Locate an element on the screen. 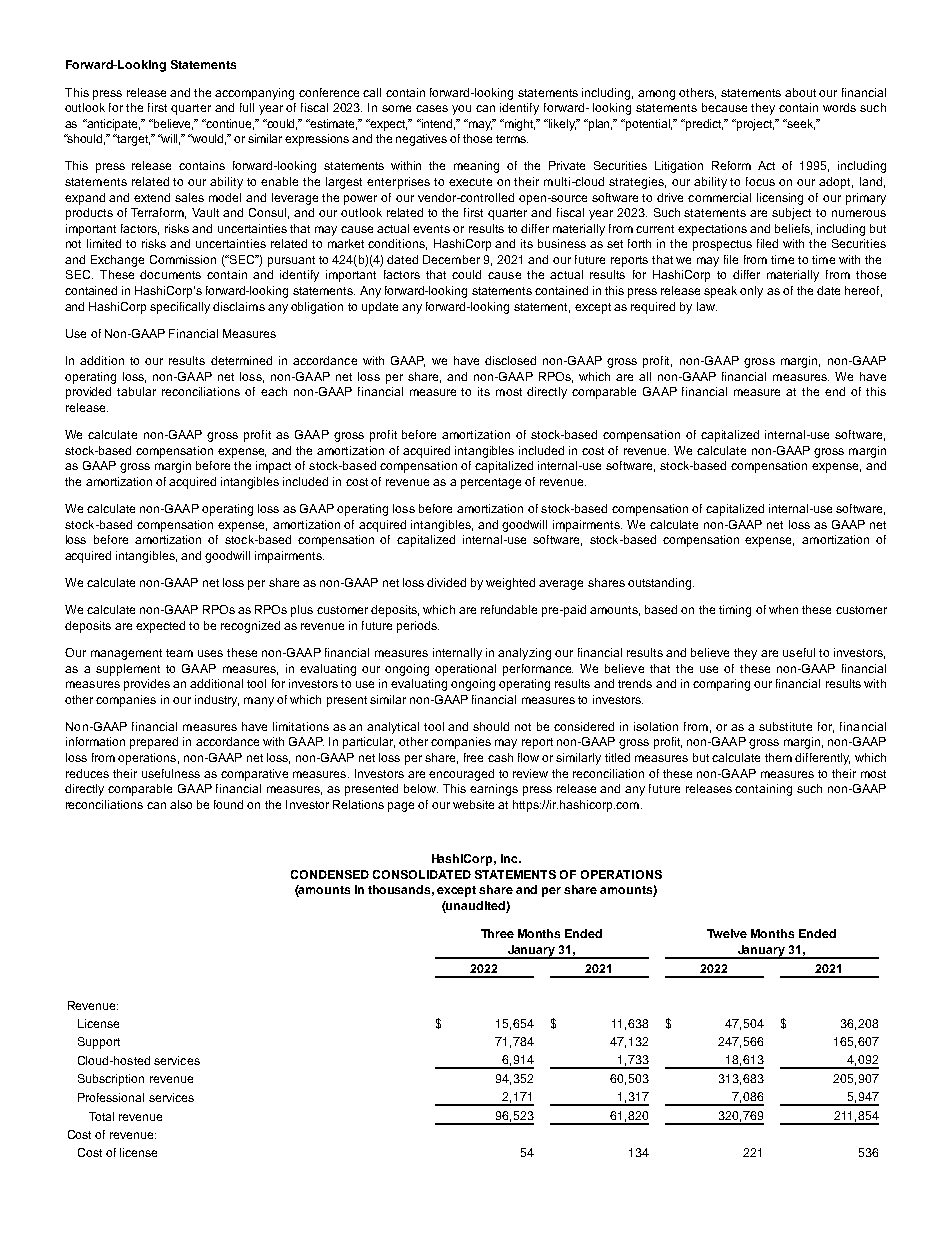 This screenshot has width=952, height=1233. operational is located at coordinates (465, 670).
